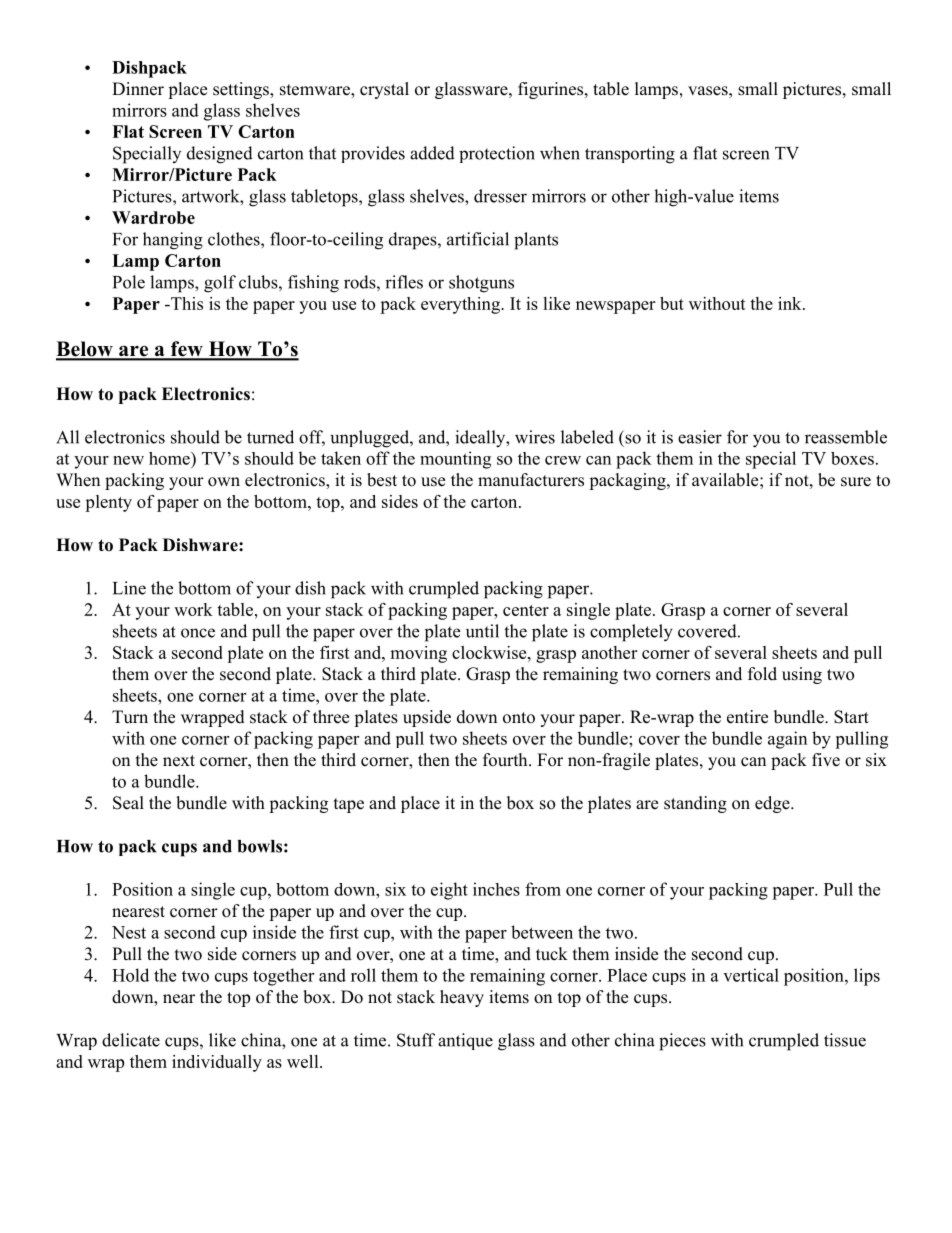 The width and height of the screenshot is (952, 1233). What do you see at coordinates (762, 674) in the screenshot?
I see `fold` at bounding box center [762, 674].
